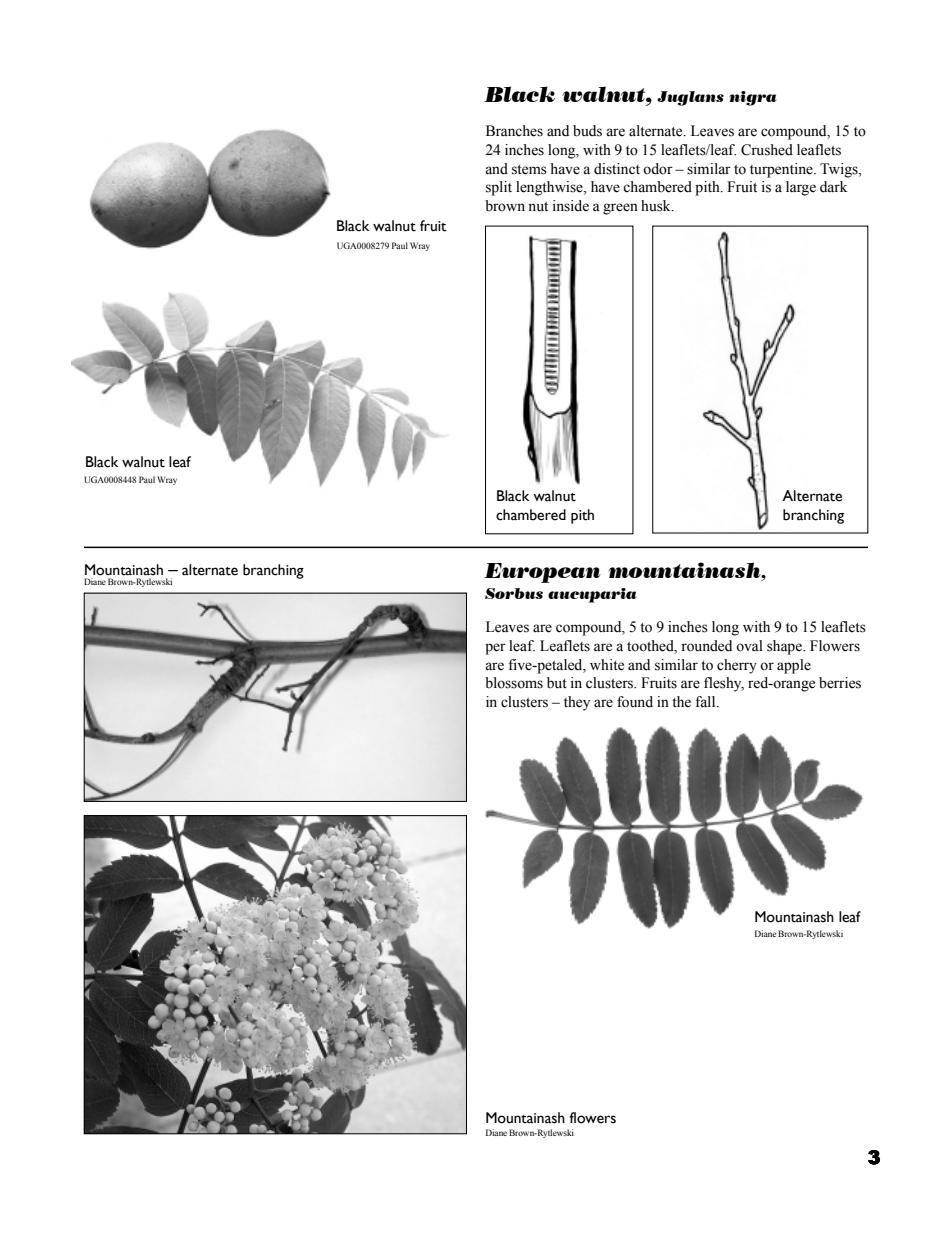  What do you see at coordinates (785, 647) in the screenshot?
I see `shape` at bounding box center [785, 647].
